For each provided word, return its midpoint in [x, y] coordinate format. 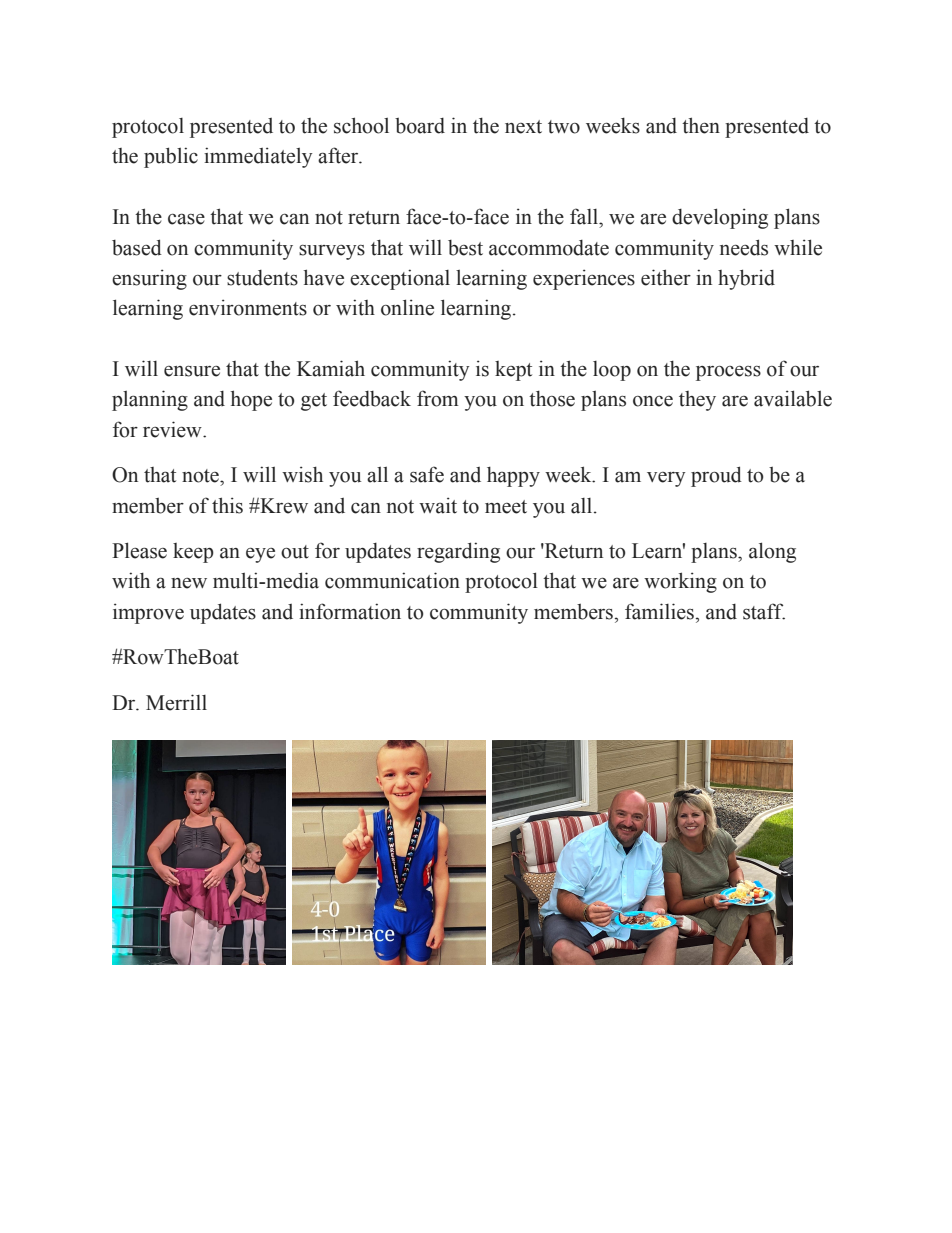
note [201, 476]
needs [744, 247]
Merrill [176, 702]
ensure [192, 371]
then [701, 125]
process [728, 373]
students [262, 278]
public [171, 157]
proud [716, 476]
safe [427, 474]
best [465, 248]
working [680, 582]
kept [513, 371]
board [420, 126]
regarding [458, 552]
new [189, 583]
